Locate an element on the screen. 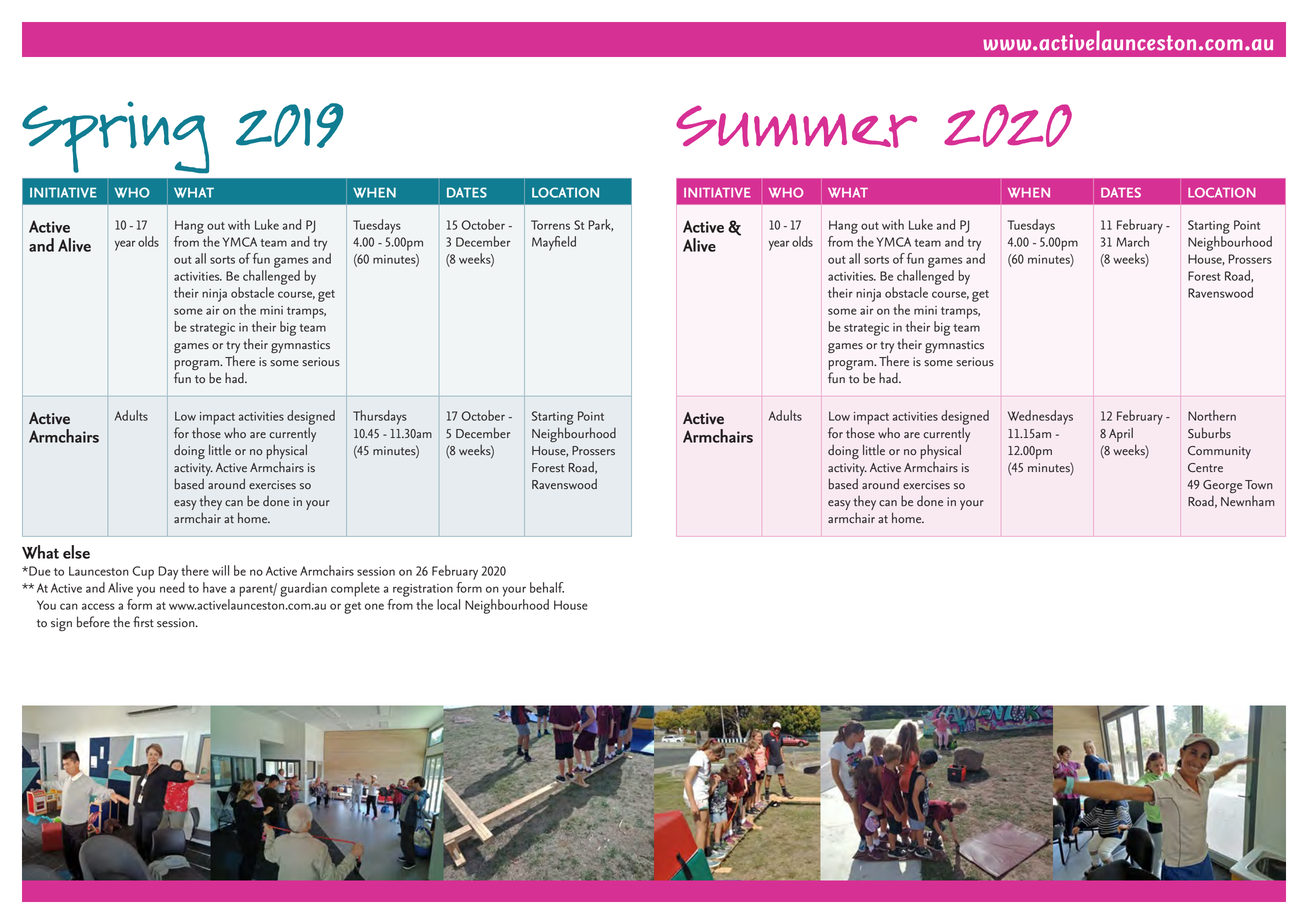 Image resolution: width=1308 pixels, height=924 pixels. behalf is located at coordinates (547, 587).
